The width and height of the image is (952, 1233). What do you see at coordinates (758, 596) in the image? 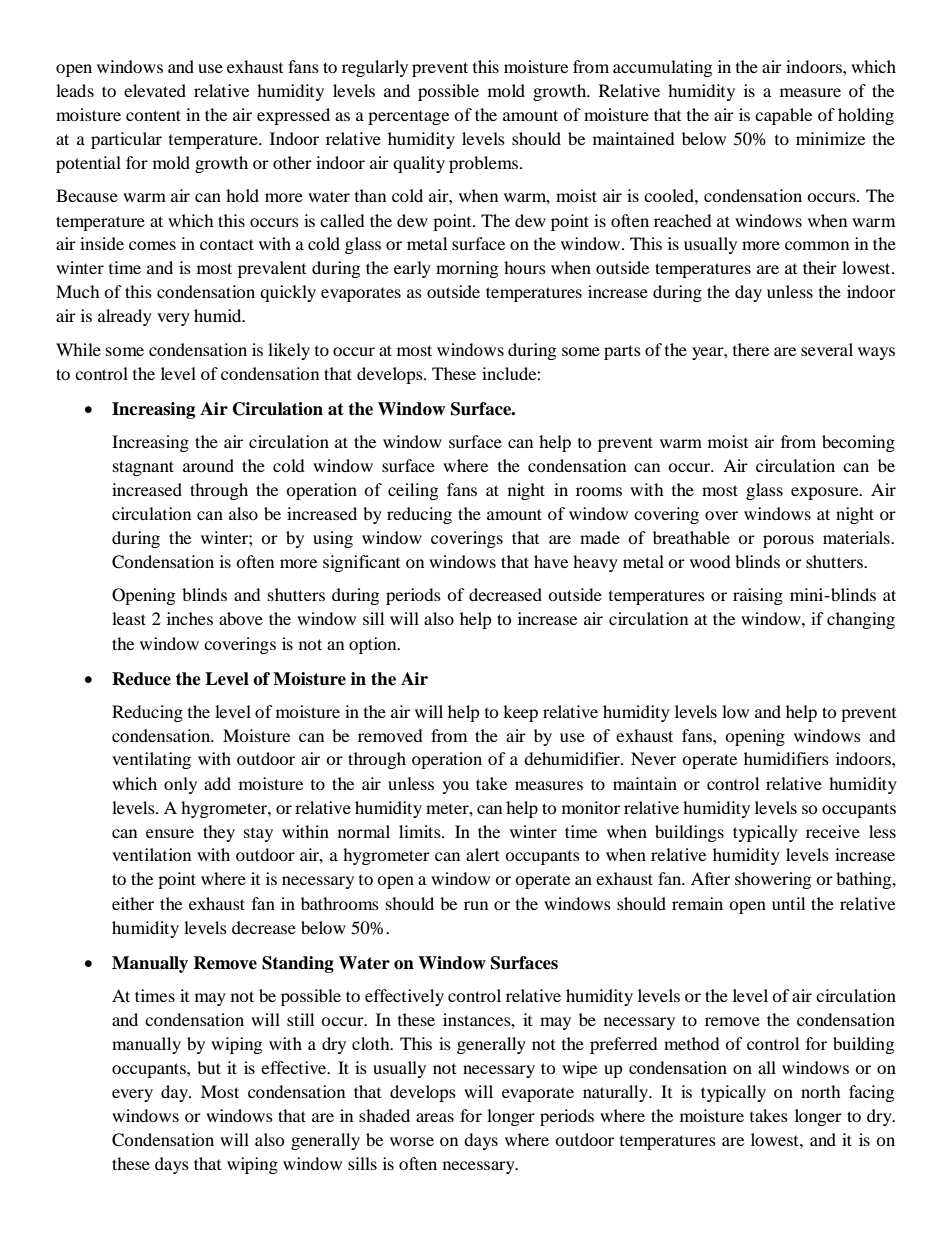
I see `raising` at bounding box center [758, 596].
